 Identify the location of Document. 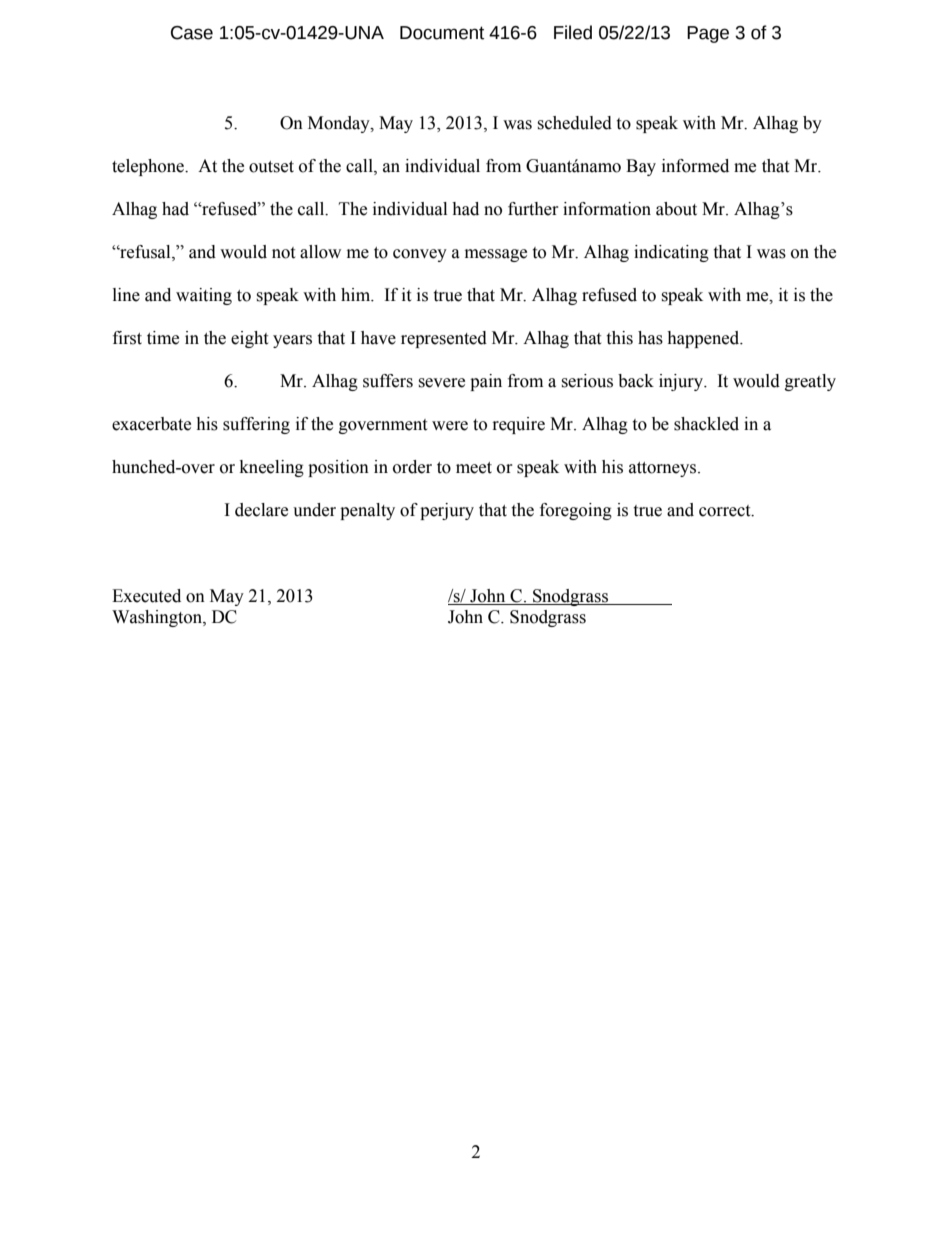
(442, 33).
